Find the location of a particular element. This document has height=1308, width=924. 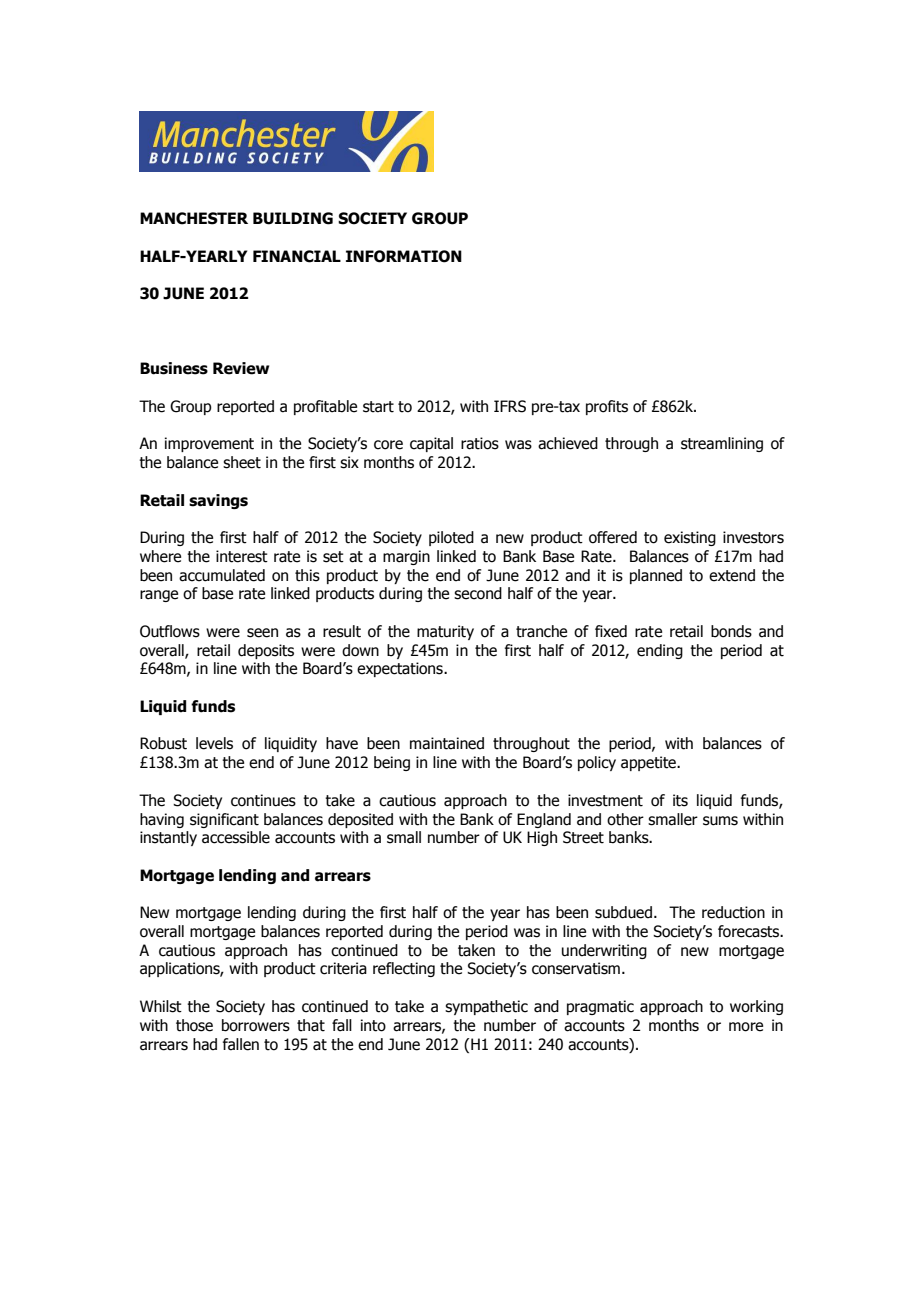

profits is located at coordinates (607, 407).
